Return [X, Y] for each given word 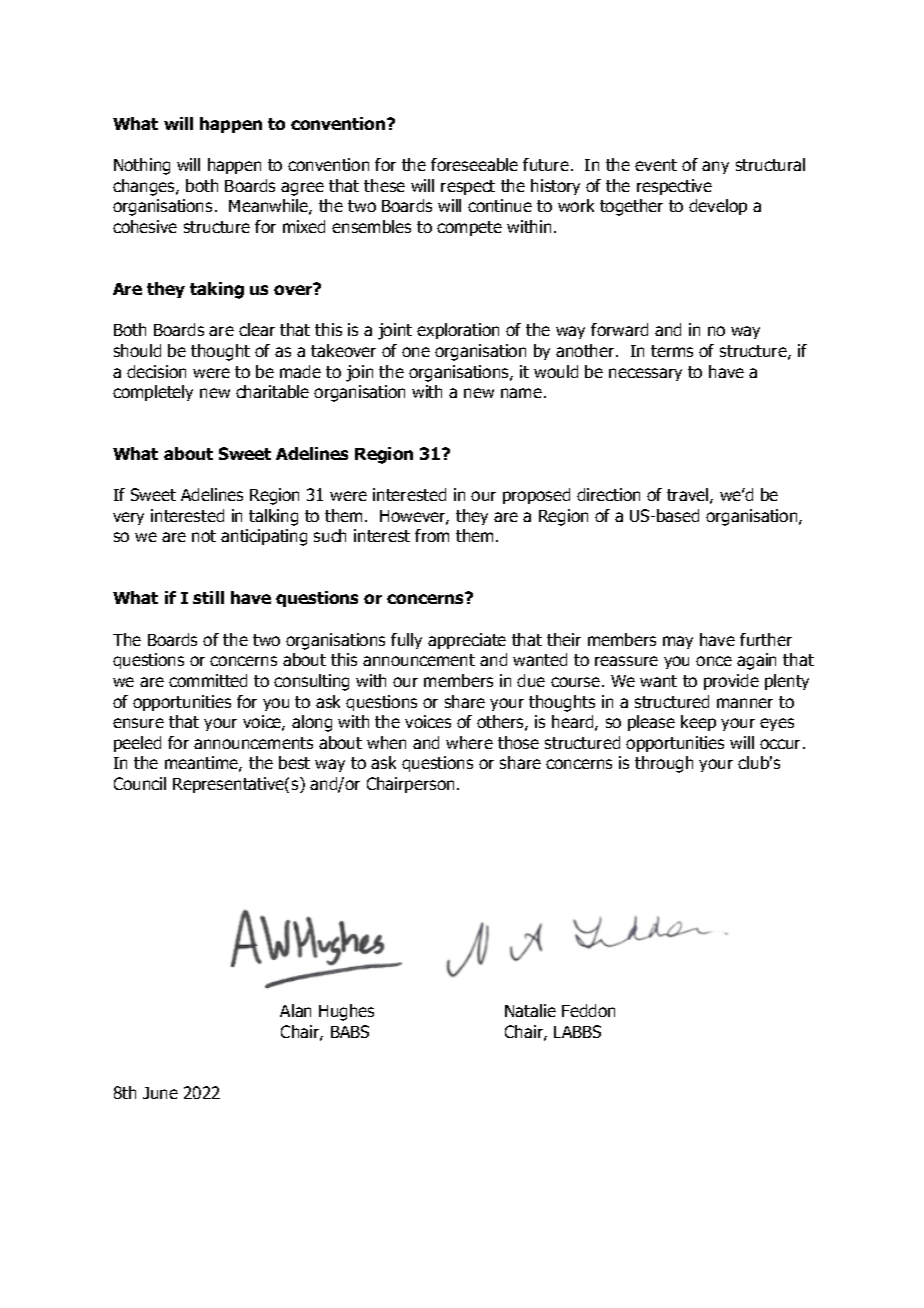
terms [672, 351]
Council [140, 783]
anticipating [264, 537]
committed [208, 680]
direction [608, 494]
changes [145, 187]
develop [718, 207]
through [664, 764]
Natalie [530, 1010]
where [469, 742]
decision [156, 371]
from [432, 535]
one [416, 352]
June [160, 1093]
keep [698, 723]
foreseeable [474, 164]
